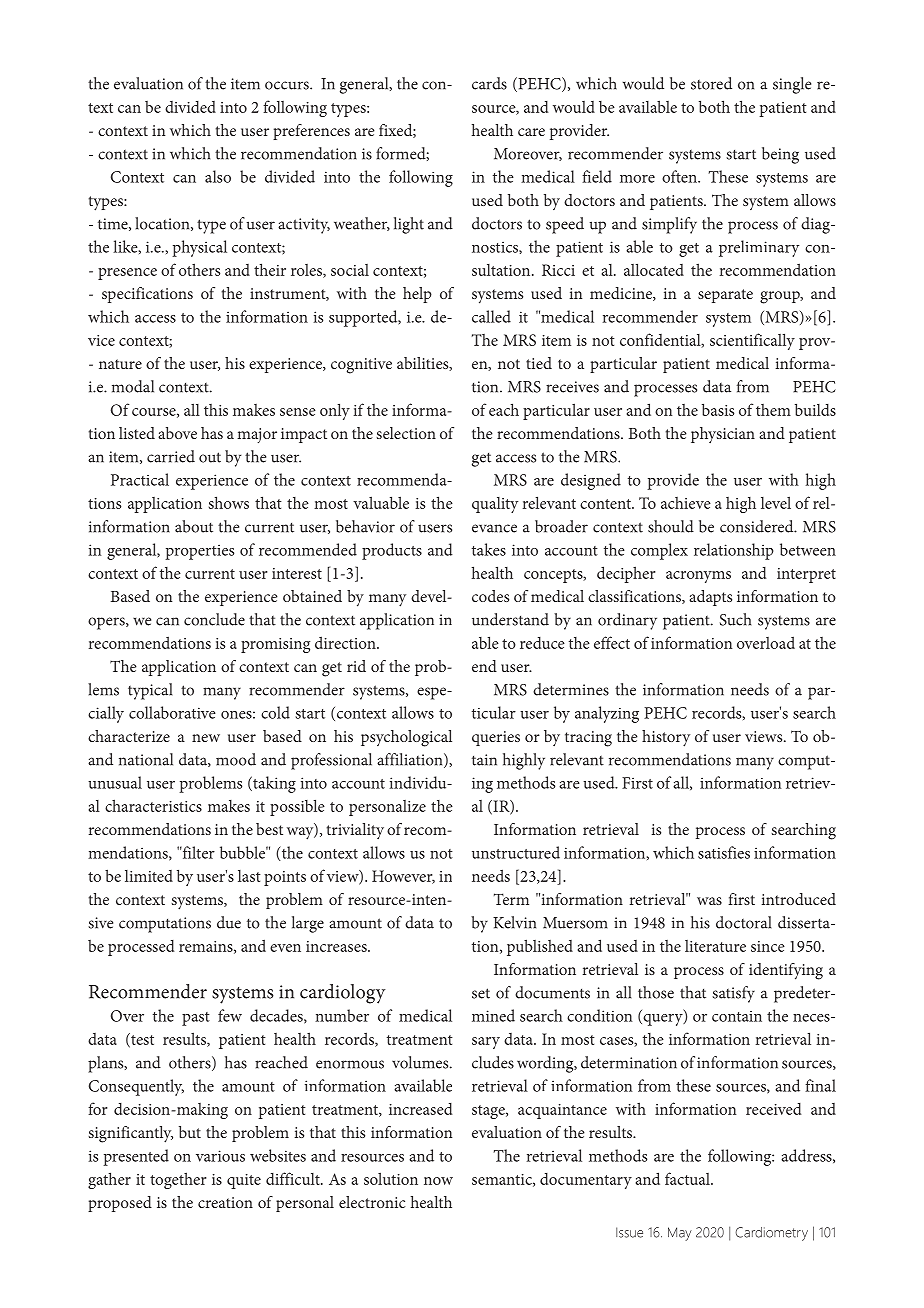 This screenshot has height=1308, width=924. I want to click on together, so click(178, 1180).
